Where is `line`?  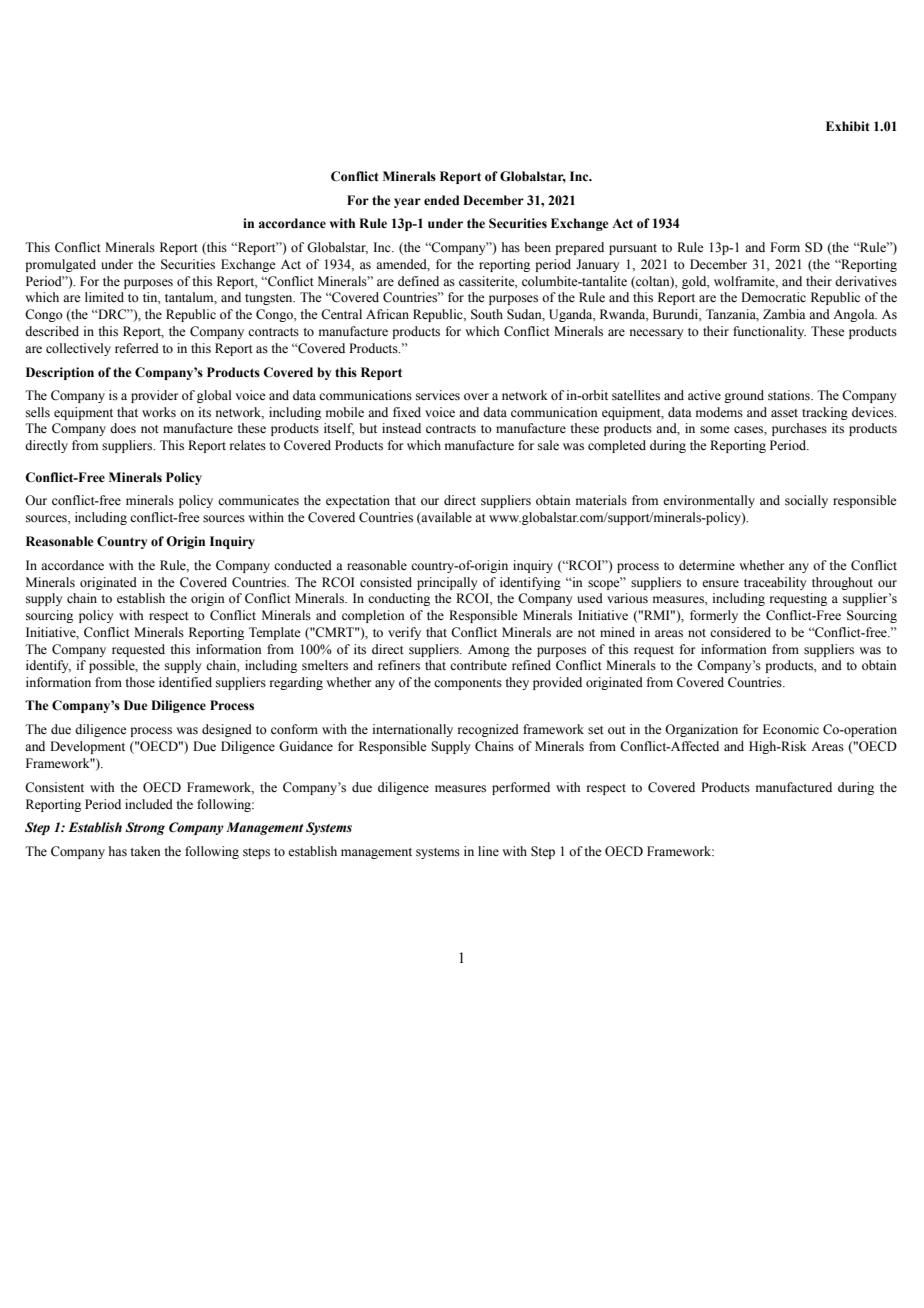 line is located at coordinates (488, 851).
